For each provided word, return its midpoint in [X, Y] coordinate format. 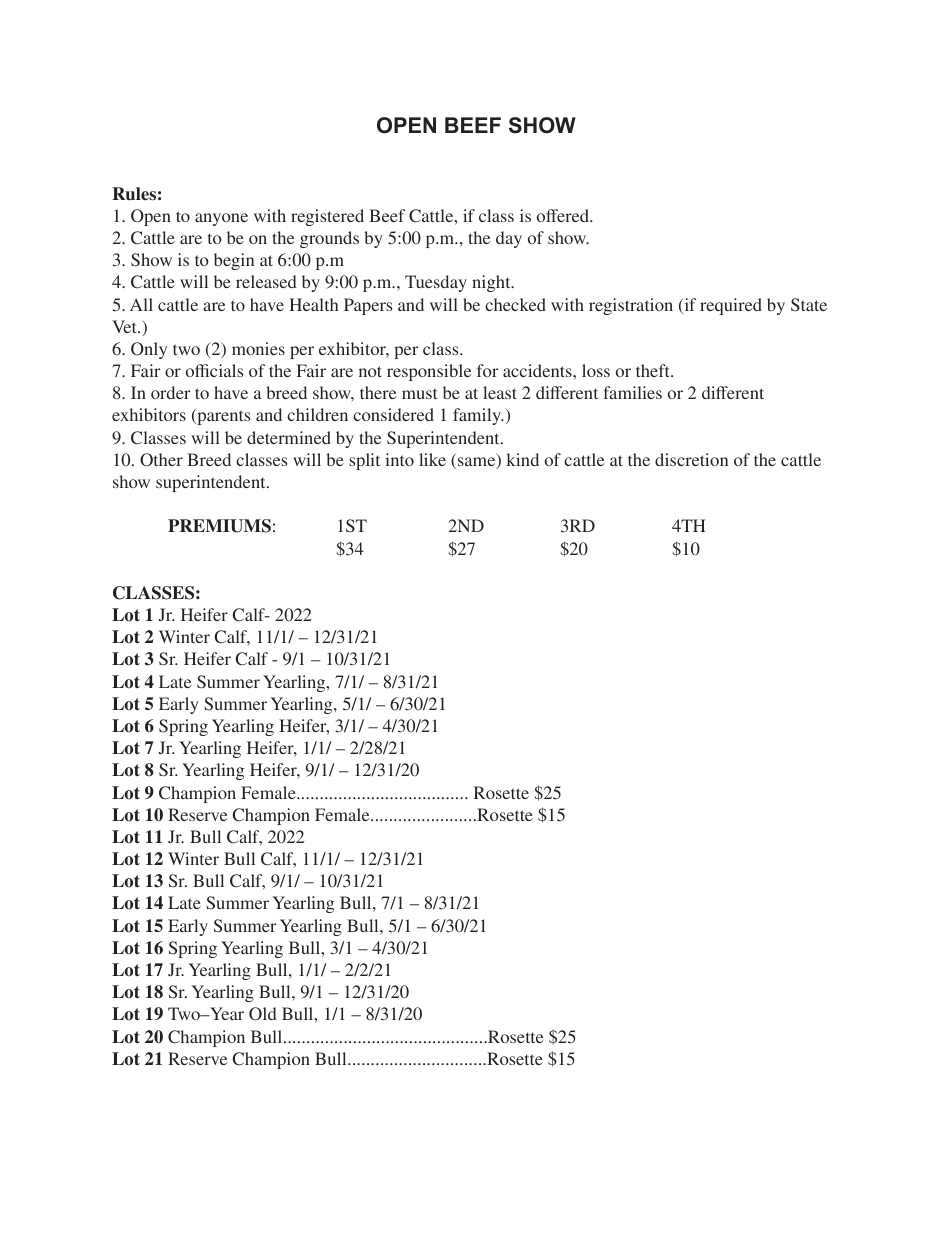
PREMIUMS [219, 526]
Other [161, 460]
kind [523, 459]
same [478, 463]
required [731, 306]
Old [263, 1014]
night [492, 283]
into [399, 459]
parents [222, 416]
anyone [221, 219]
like [432, 459]
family [478, 416]
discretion [691, 459]
